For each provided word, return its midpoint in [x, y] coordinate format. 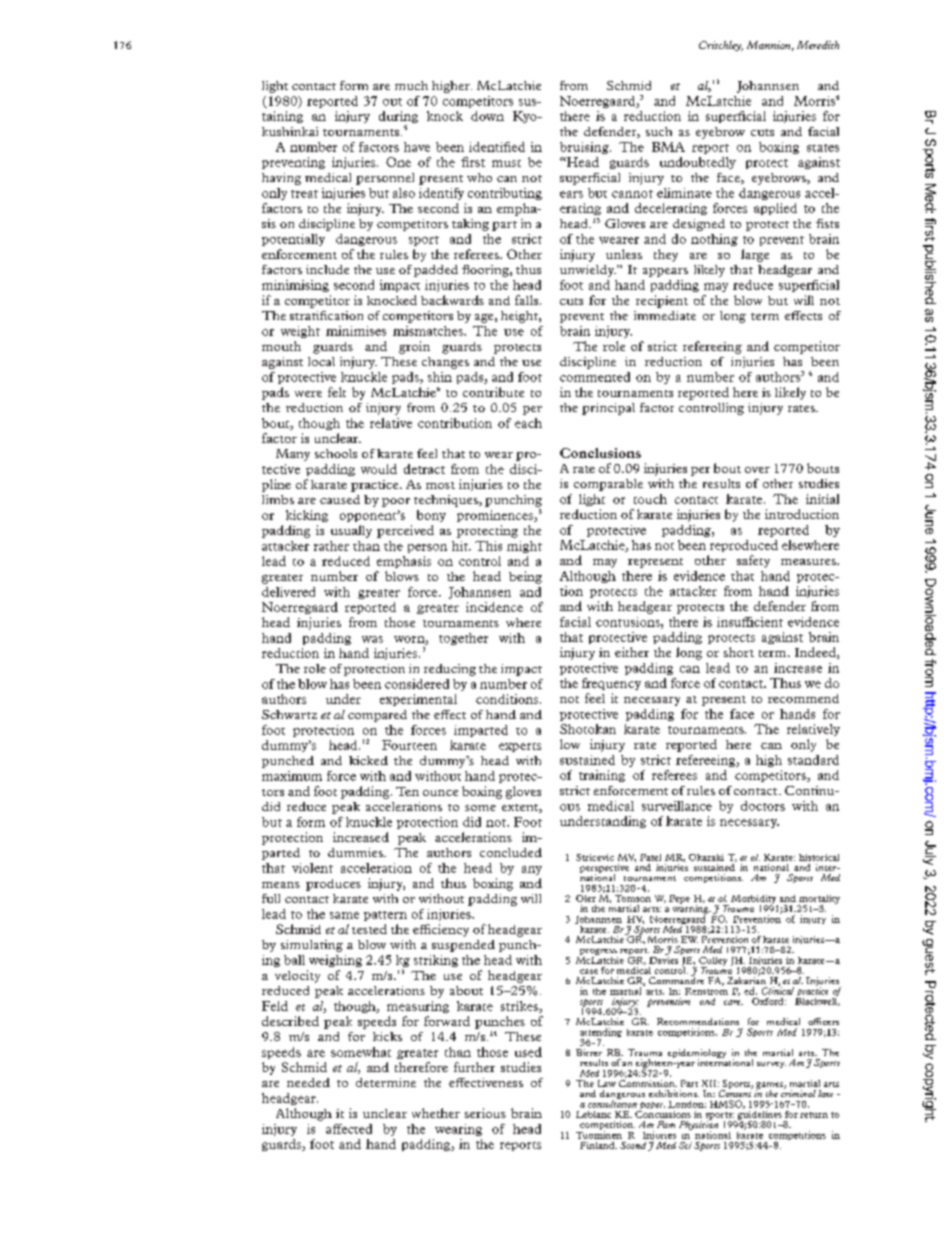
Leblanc [593, 1114]
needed [308, 1082]
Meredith [818, 45]
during [398, 118]
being [525, 577]
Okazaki [706, 857]
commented [595, 377]
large [755, 255]
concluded [511, 852]
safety [753, 561]
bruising [585, 148]
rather [331, 546]
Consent [735, 1092]
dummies [356, 852]
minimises [356, 331]
